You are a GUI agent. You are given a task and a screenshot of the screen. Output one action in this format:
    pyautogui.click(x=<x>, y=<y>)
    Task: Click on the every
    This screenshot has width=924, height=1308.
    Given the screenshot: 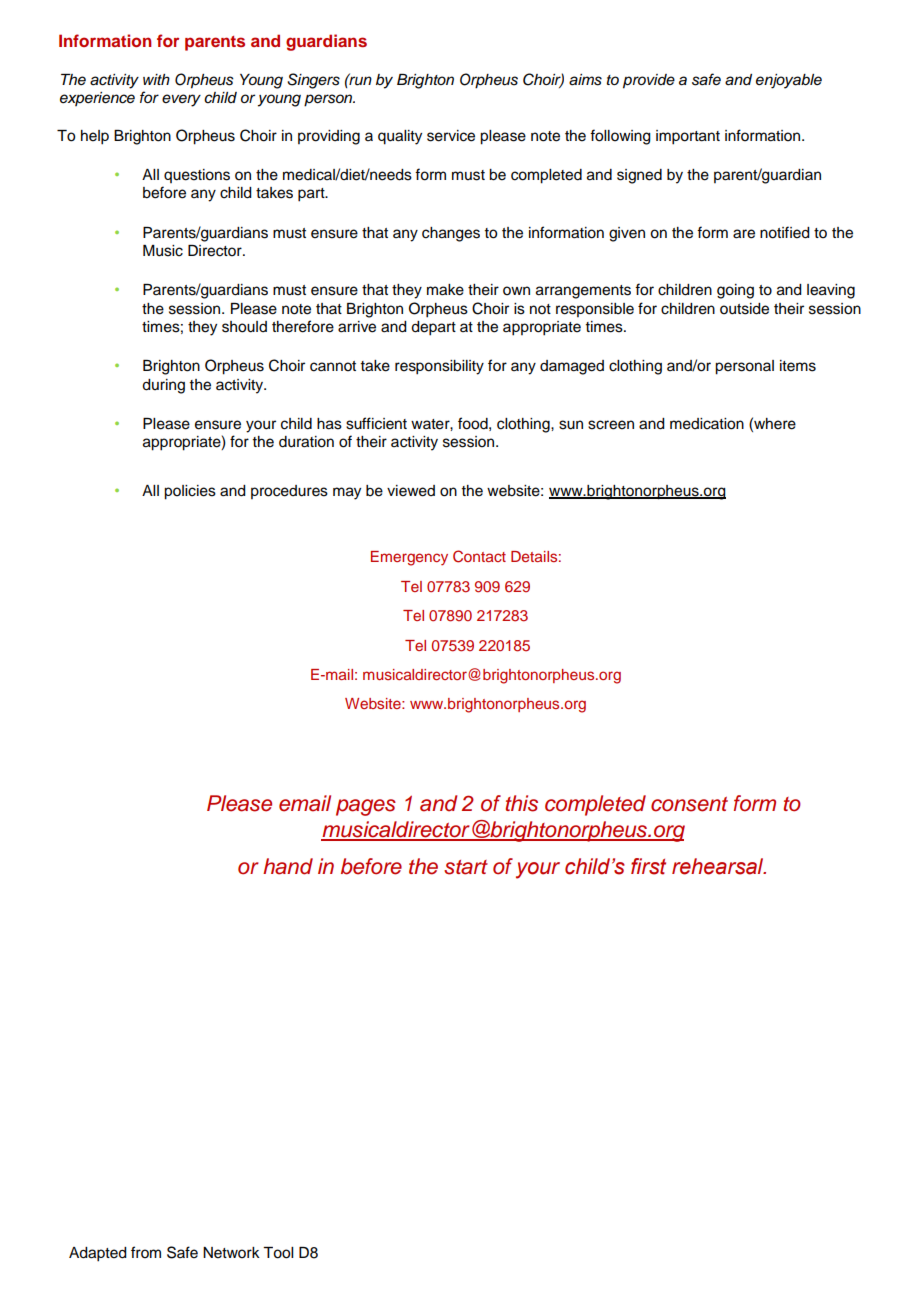 What is the action you would take?
    pyautogui.click(x=181, y=100)
